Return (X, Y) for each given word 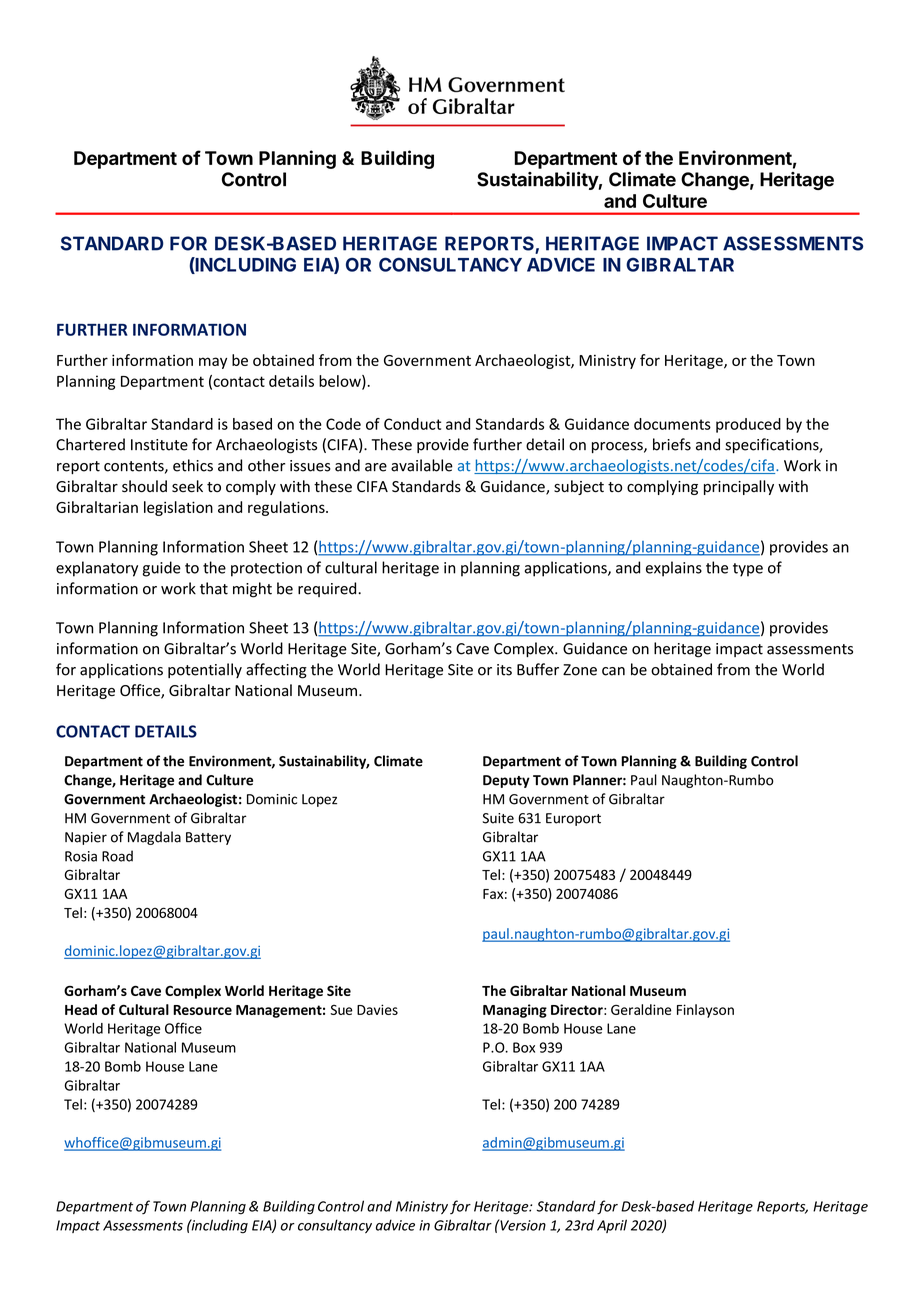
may (213, 363)
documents (672, 424)
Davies (377, 1009)
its (504, 670)
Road (117, 856)
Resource (202, 1010)
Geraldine (641, 1009)
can (613, 671)
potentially (205, 670)
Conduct (412, 424)
